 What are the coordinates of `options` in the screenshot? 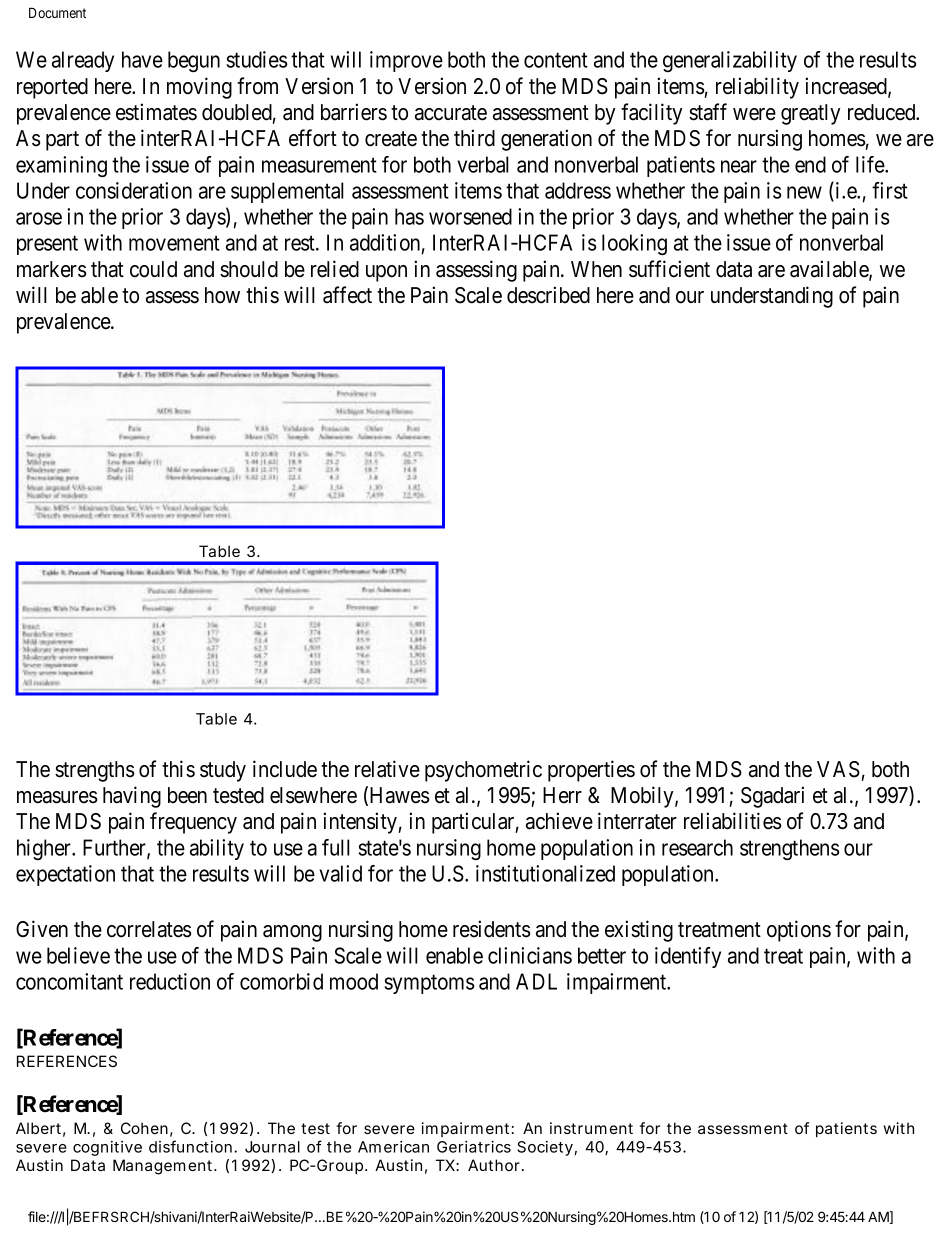 It's located at (799, 931).
